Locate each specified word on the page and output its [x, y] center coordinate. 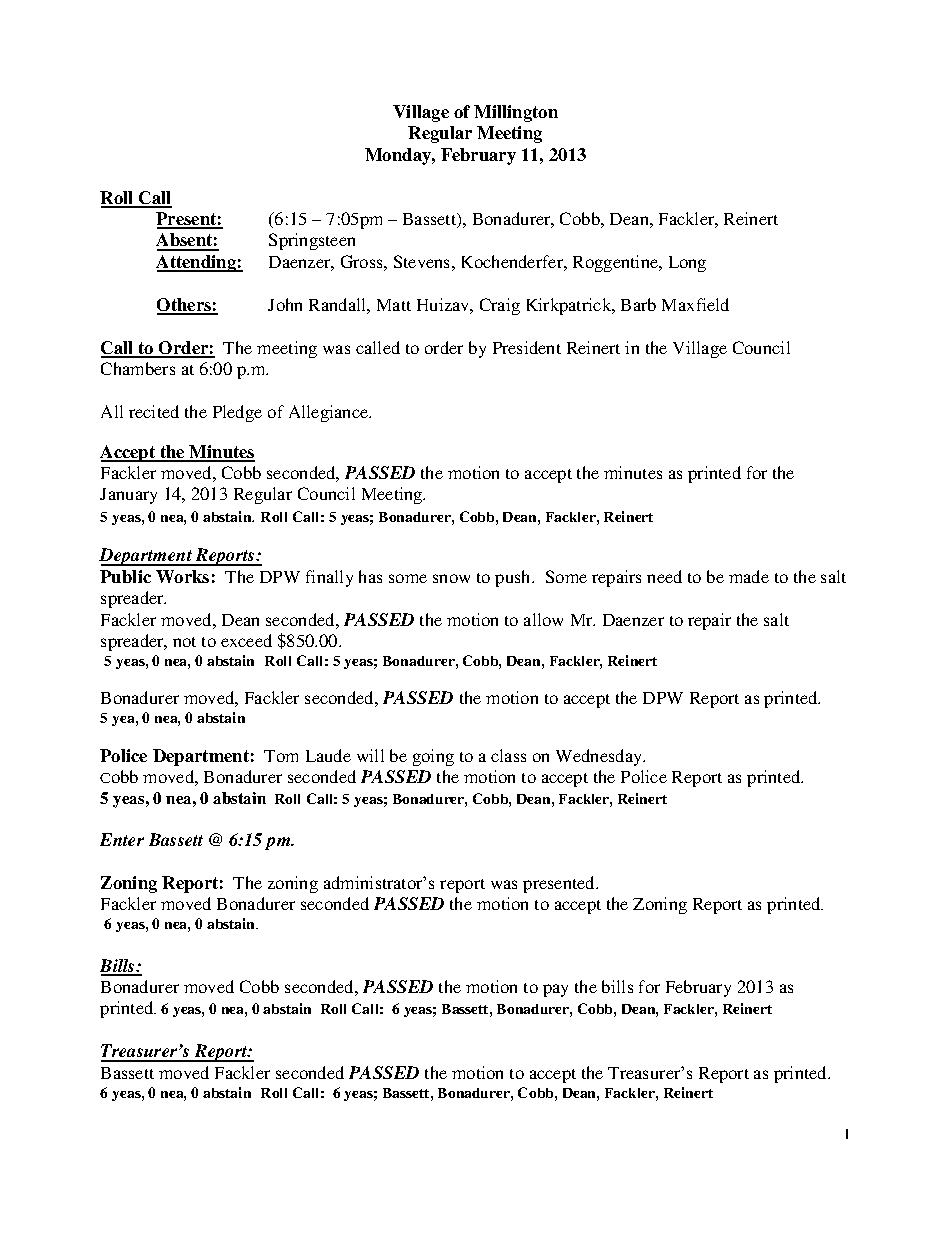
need [664, 576]
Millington [516, 113]
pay [555, 990]
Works [182, 576]
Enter [122, 839]
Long [687, 264]
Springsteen [312, 241]
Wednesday [600, 757]
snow [451, 578]
